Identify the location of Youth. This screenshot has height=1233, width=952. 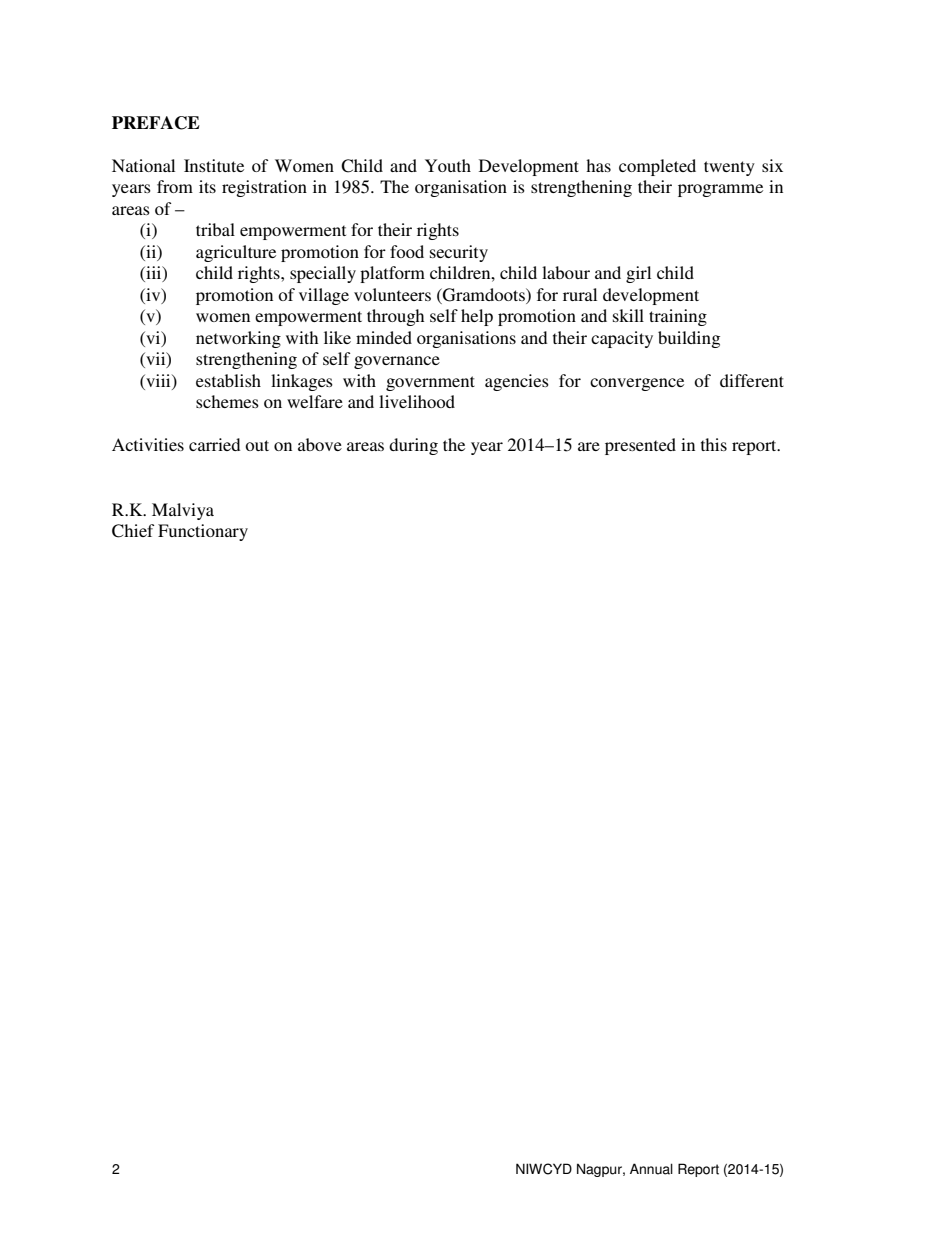
(448, 165).
